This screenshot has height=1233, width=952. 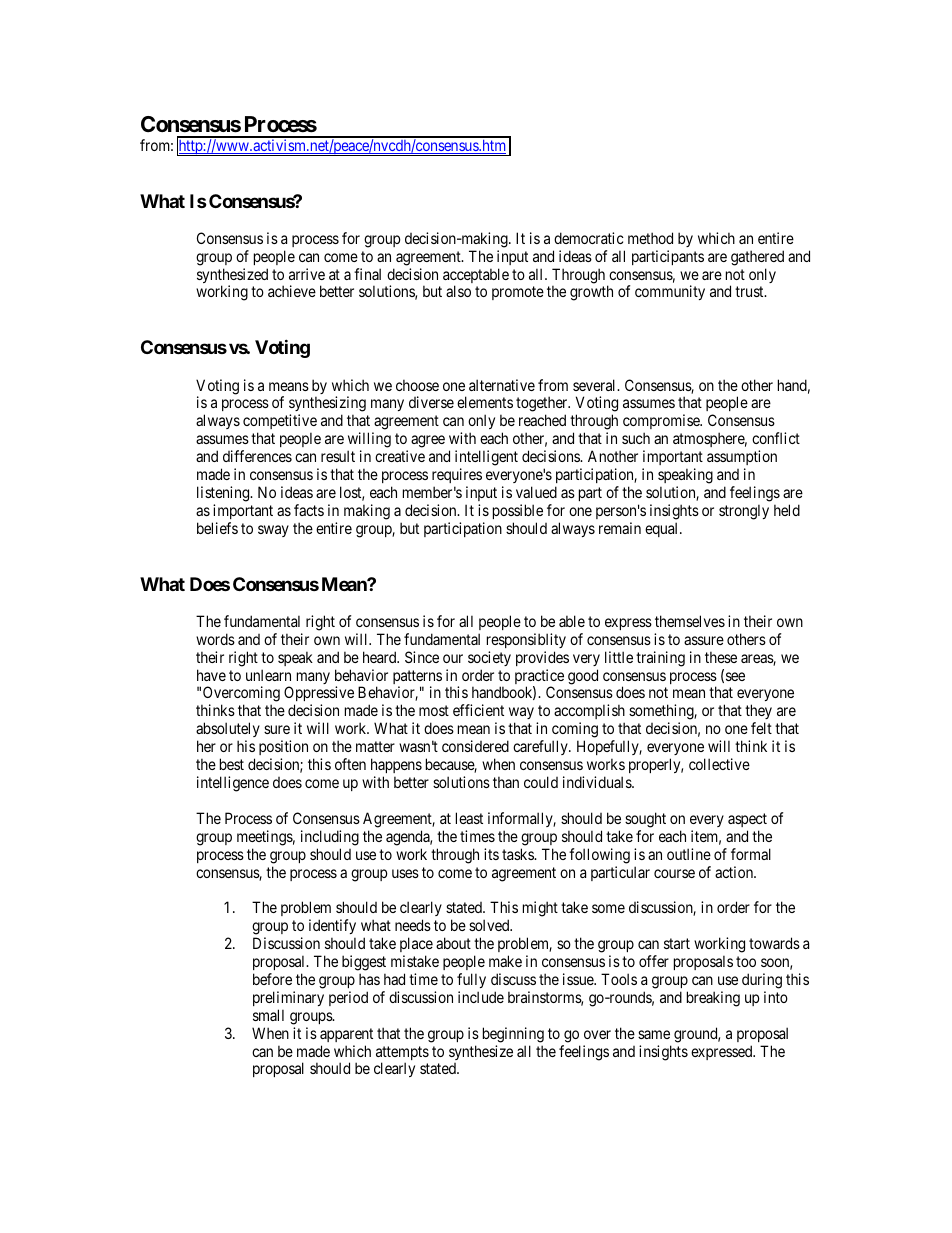 I want to click on arrive, so click(x=307, y=274).
